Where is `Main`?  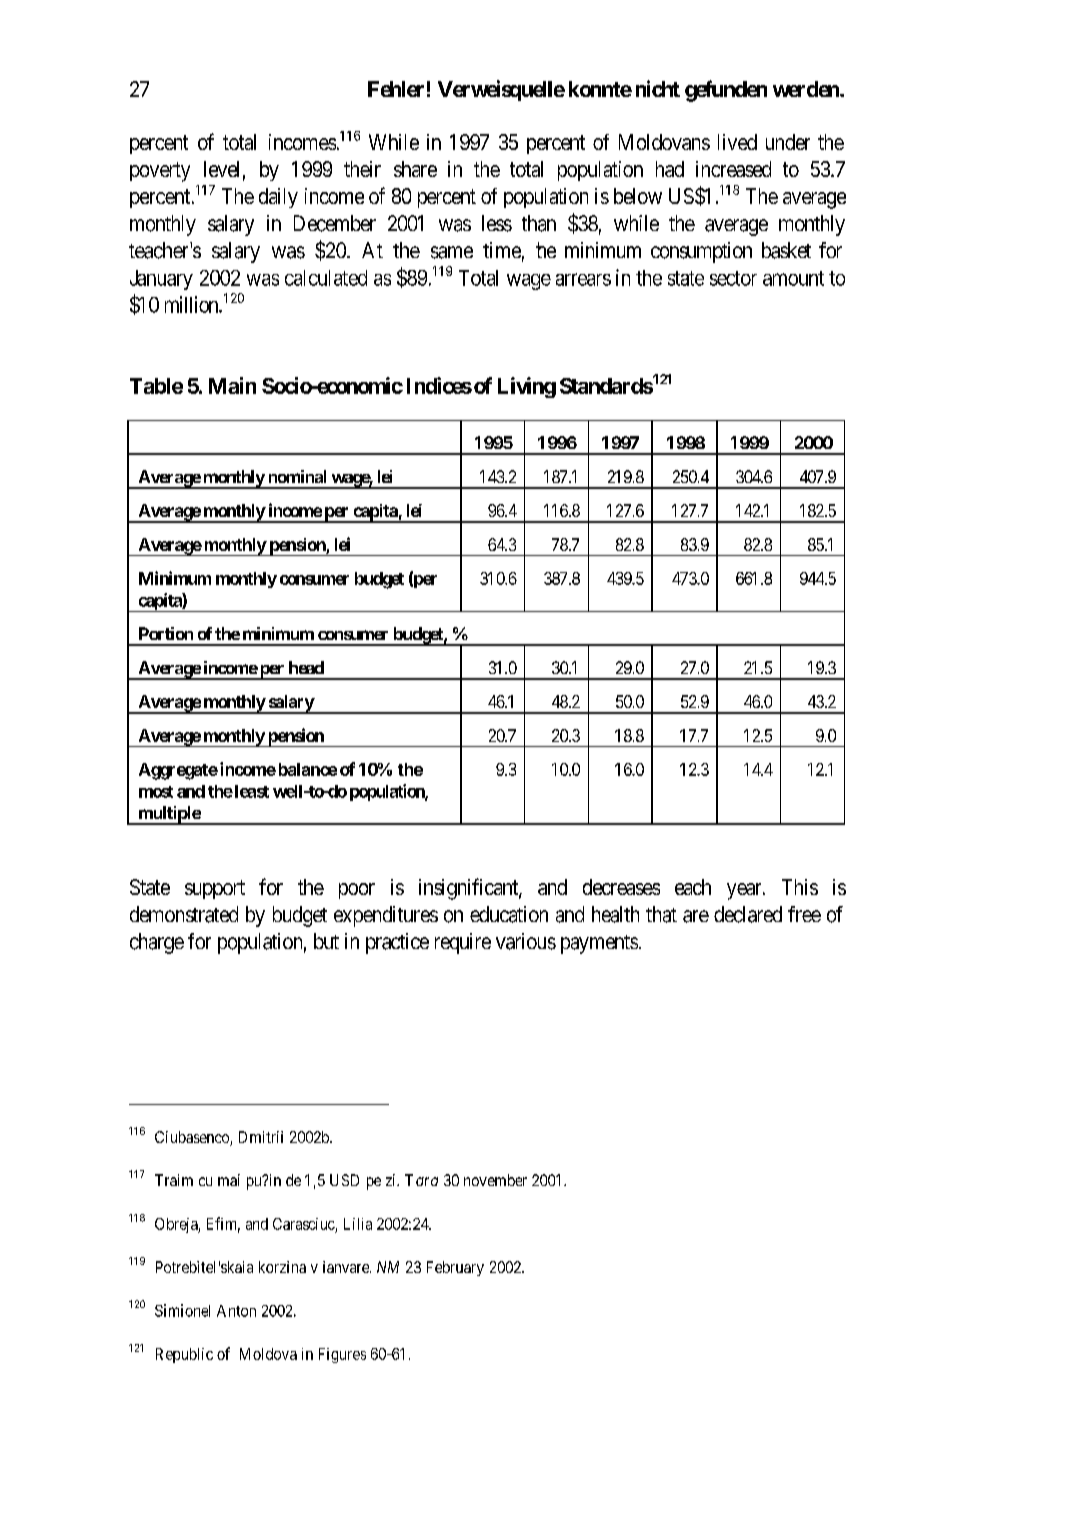
Main is located at coordinates (232, 385).
